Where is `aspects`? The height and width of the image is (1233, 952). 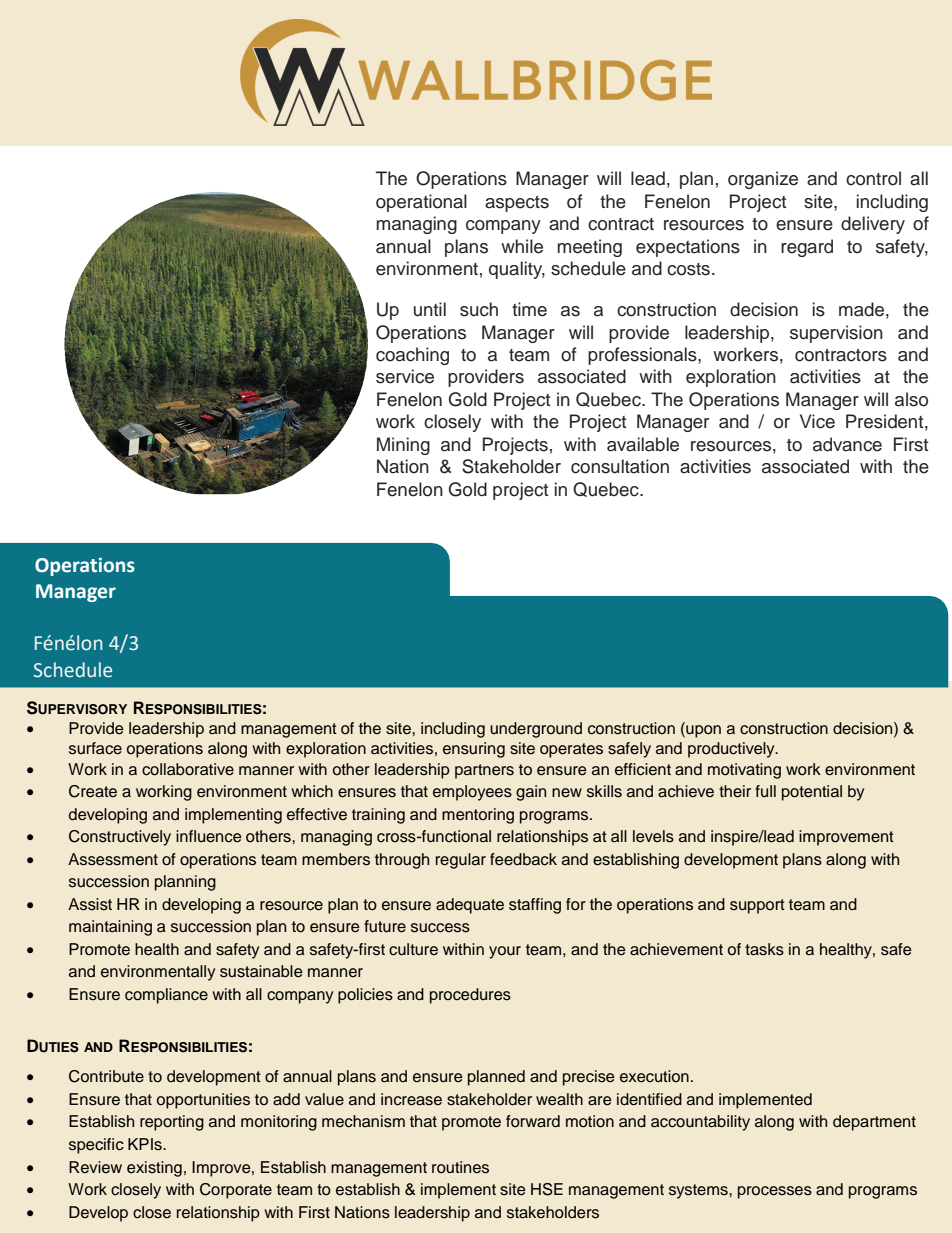
aspects is located at coordinates (517, 204).
